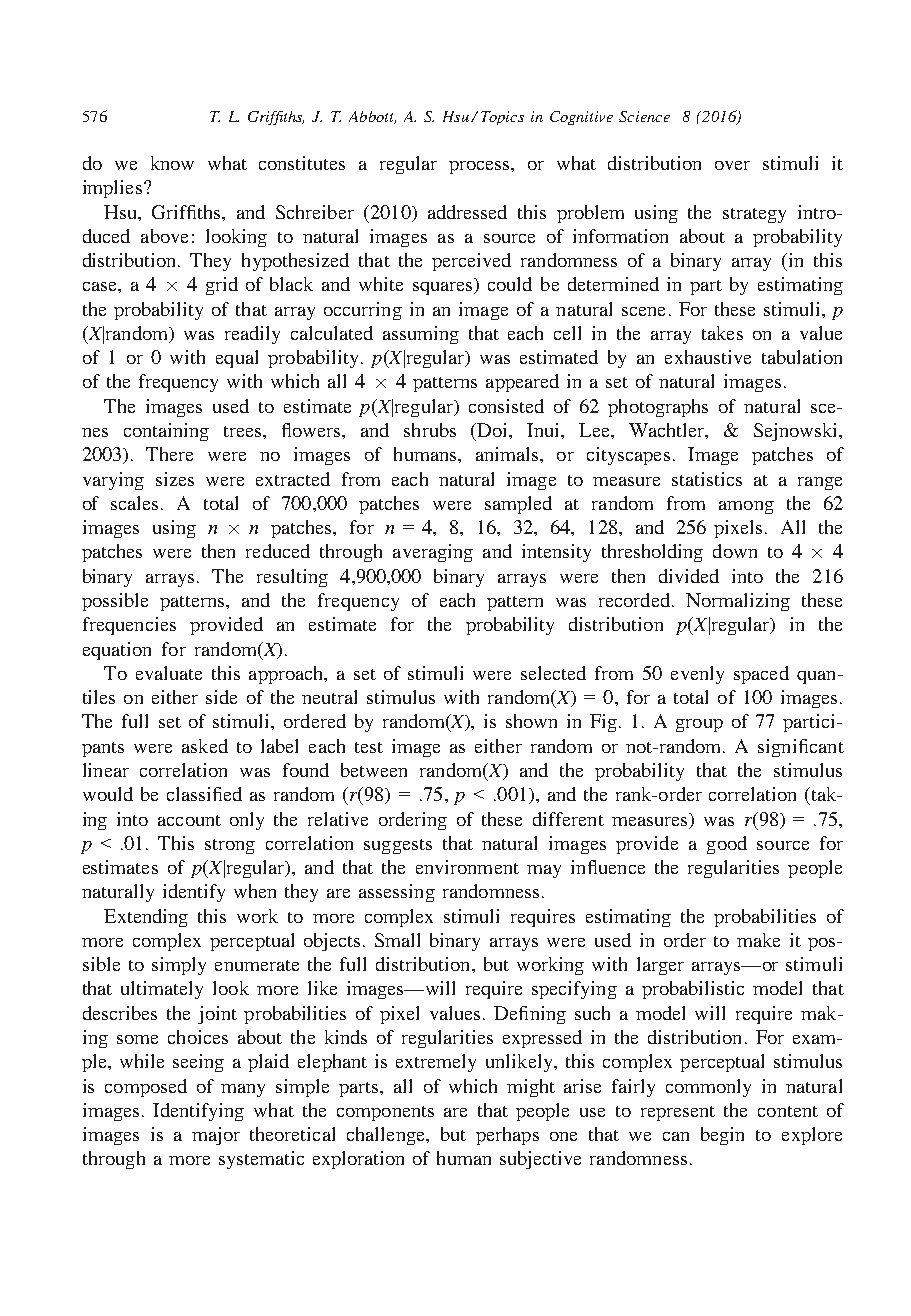 The image size is (911, 1316). Describe the element at coordinates (172, 163) in the page. I see `know` at that location.
